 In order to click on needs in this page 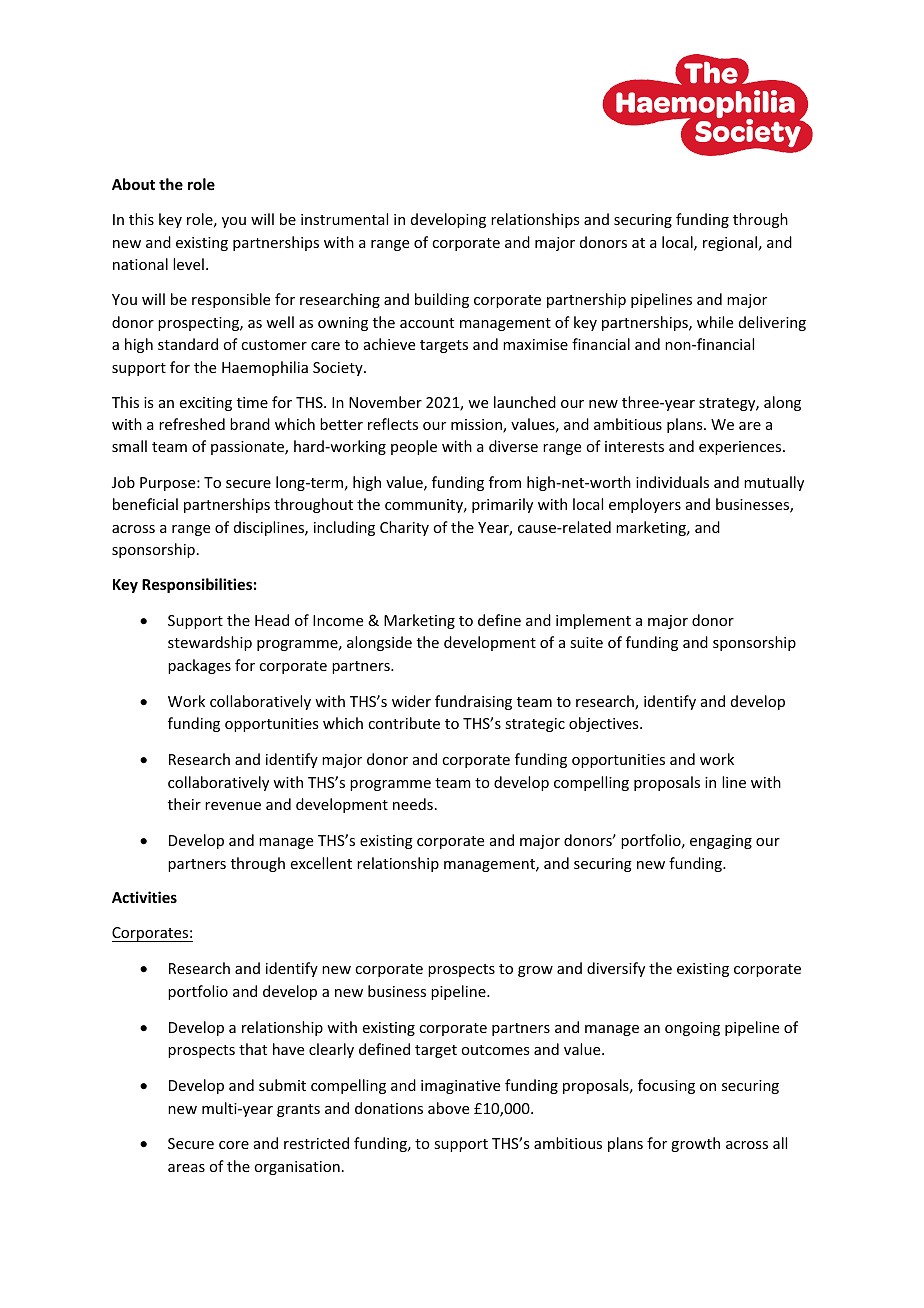, I will do `click(413, 804)`.
